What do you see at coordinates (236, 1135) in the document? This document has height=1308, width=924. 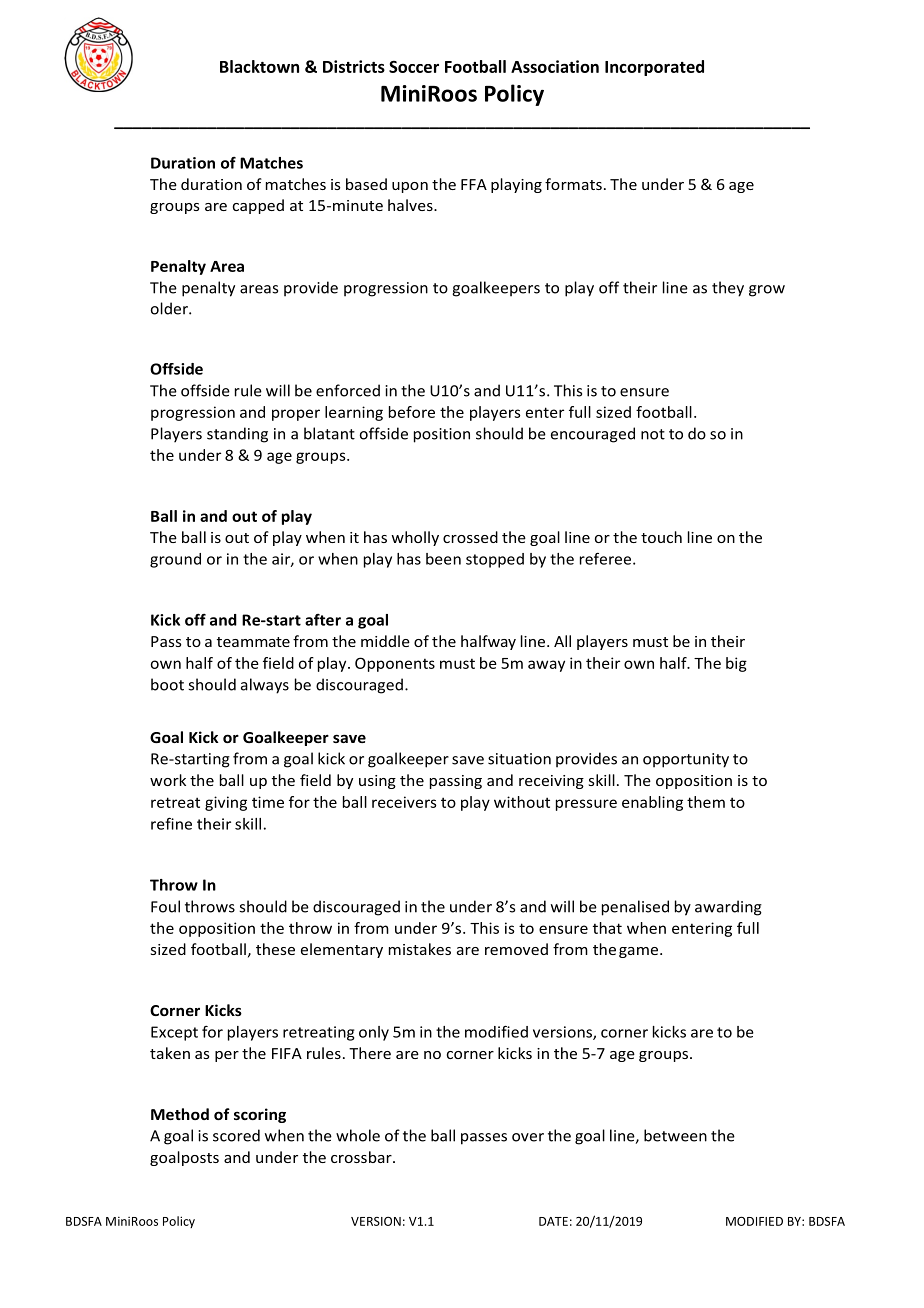 I see `scored` at bounding box center [236, 1135].
